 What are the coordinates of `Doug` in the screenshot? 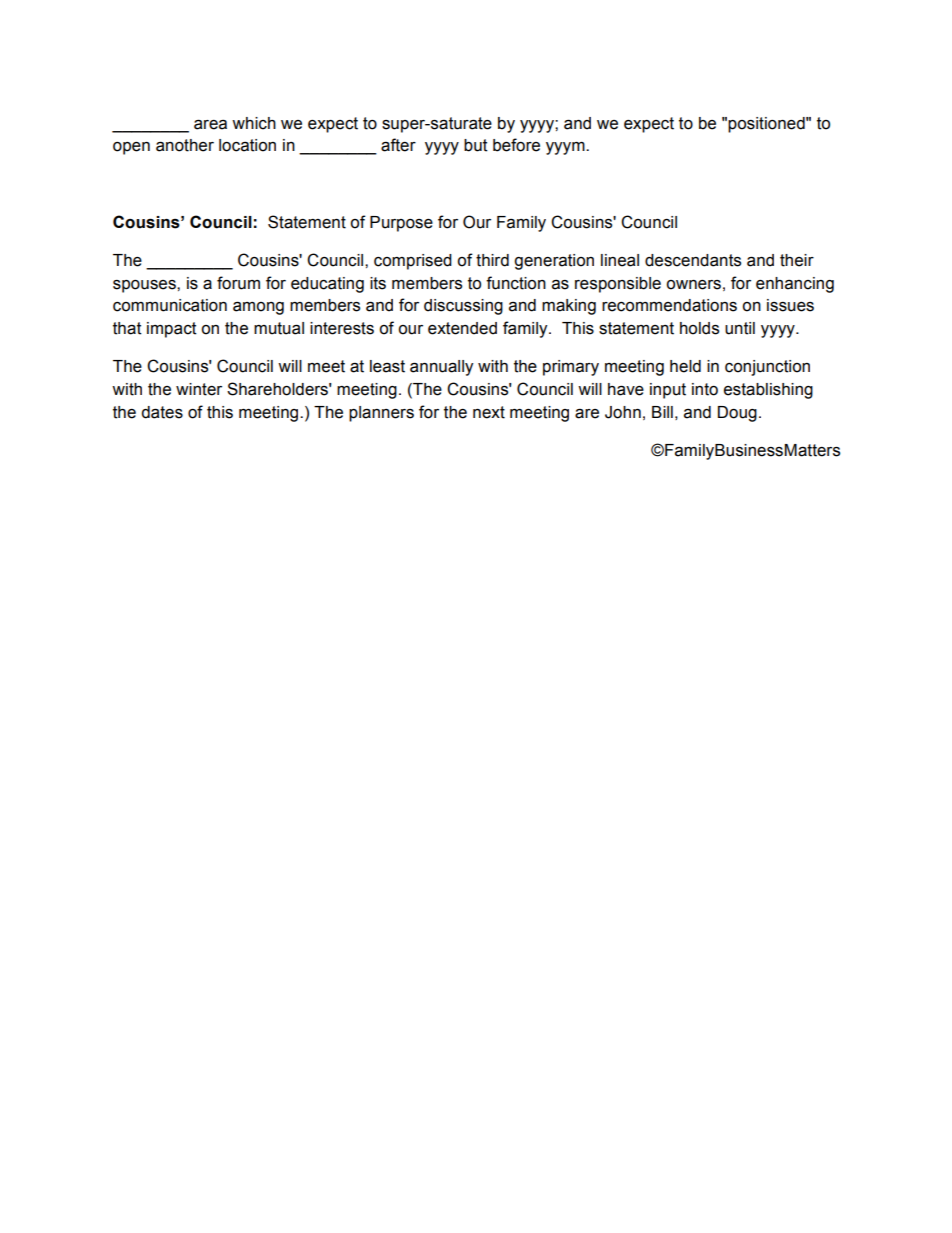 It's located at (737, 414).
